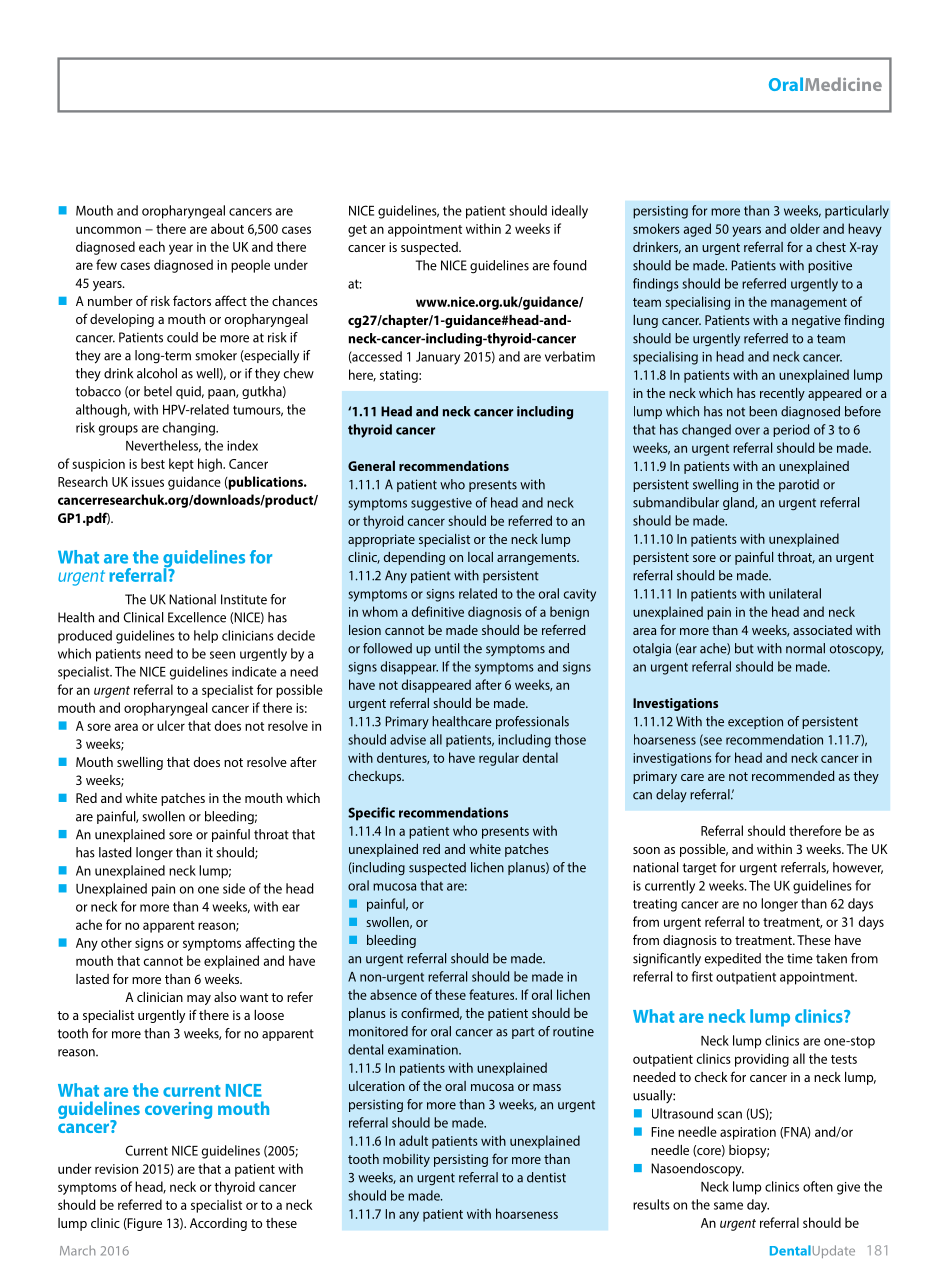 The width and height of the image is (949, 1288). What do you see at coordinates (152, 246) in the image?
I see `each` at bounding box center [152, 246].
